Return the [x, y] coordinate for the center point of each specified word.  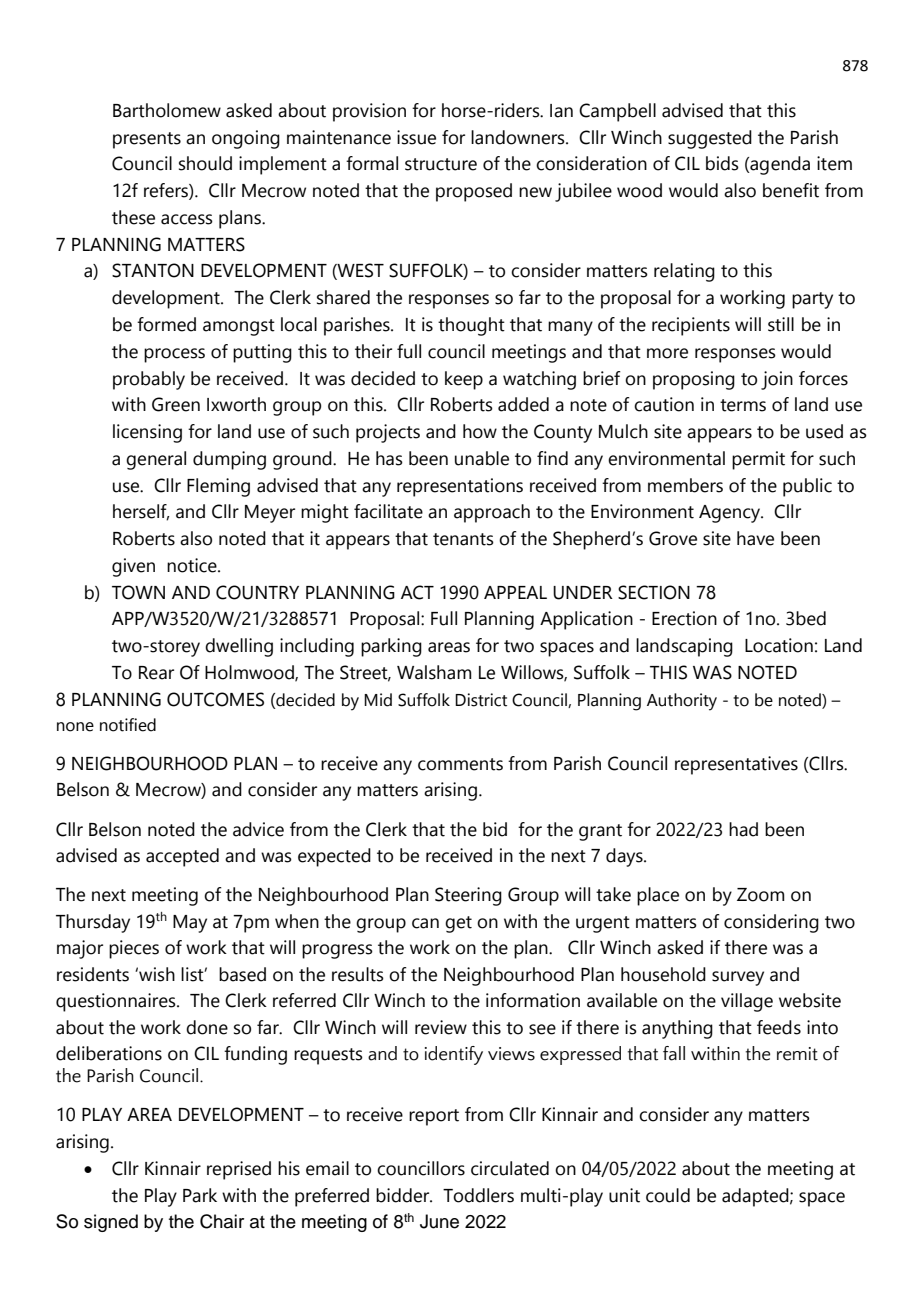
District [481, 700]
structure [441, 164]
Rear [156, 673]
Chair [222, 1221]
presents [147, 140]
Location [779, 645]
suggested [710, 139]
